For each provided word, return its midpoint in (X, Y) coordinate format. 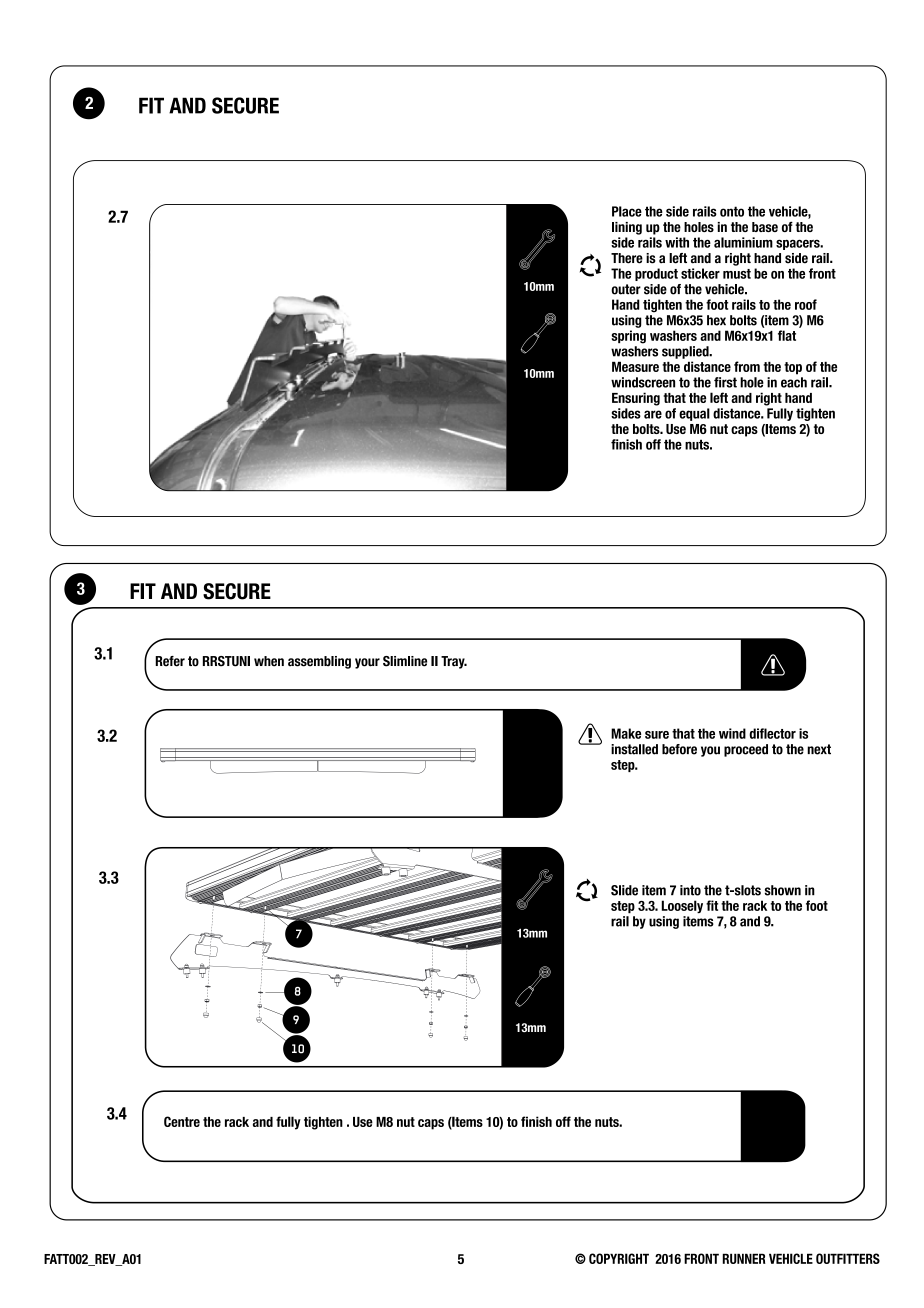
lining (627, 228)
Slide (624, 890)
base (765, 227)
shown (783, 890)
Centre (182, 1121)
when (269, 661)
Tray (454, 662)
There (627, 258)
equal (694, 414)
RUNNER (744, 1258)
